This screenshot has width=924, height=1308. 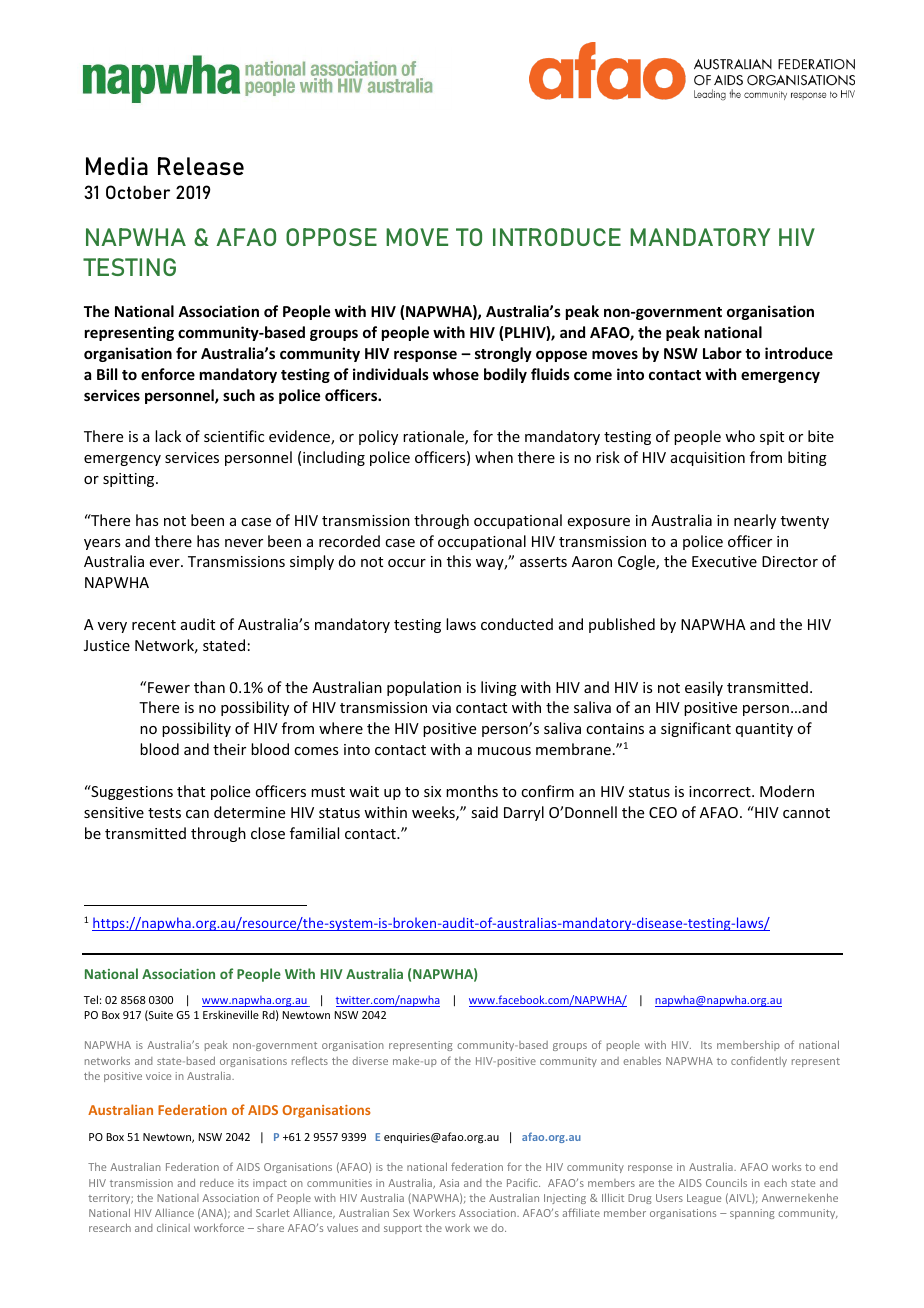 What do you see at coordinates (503, 354) in the screenshot?
I see `strongly` at bounding box center [503, 354].
